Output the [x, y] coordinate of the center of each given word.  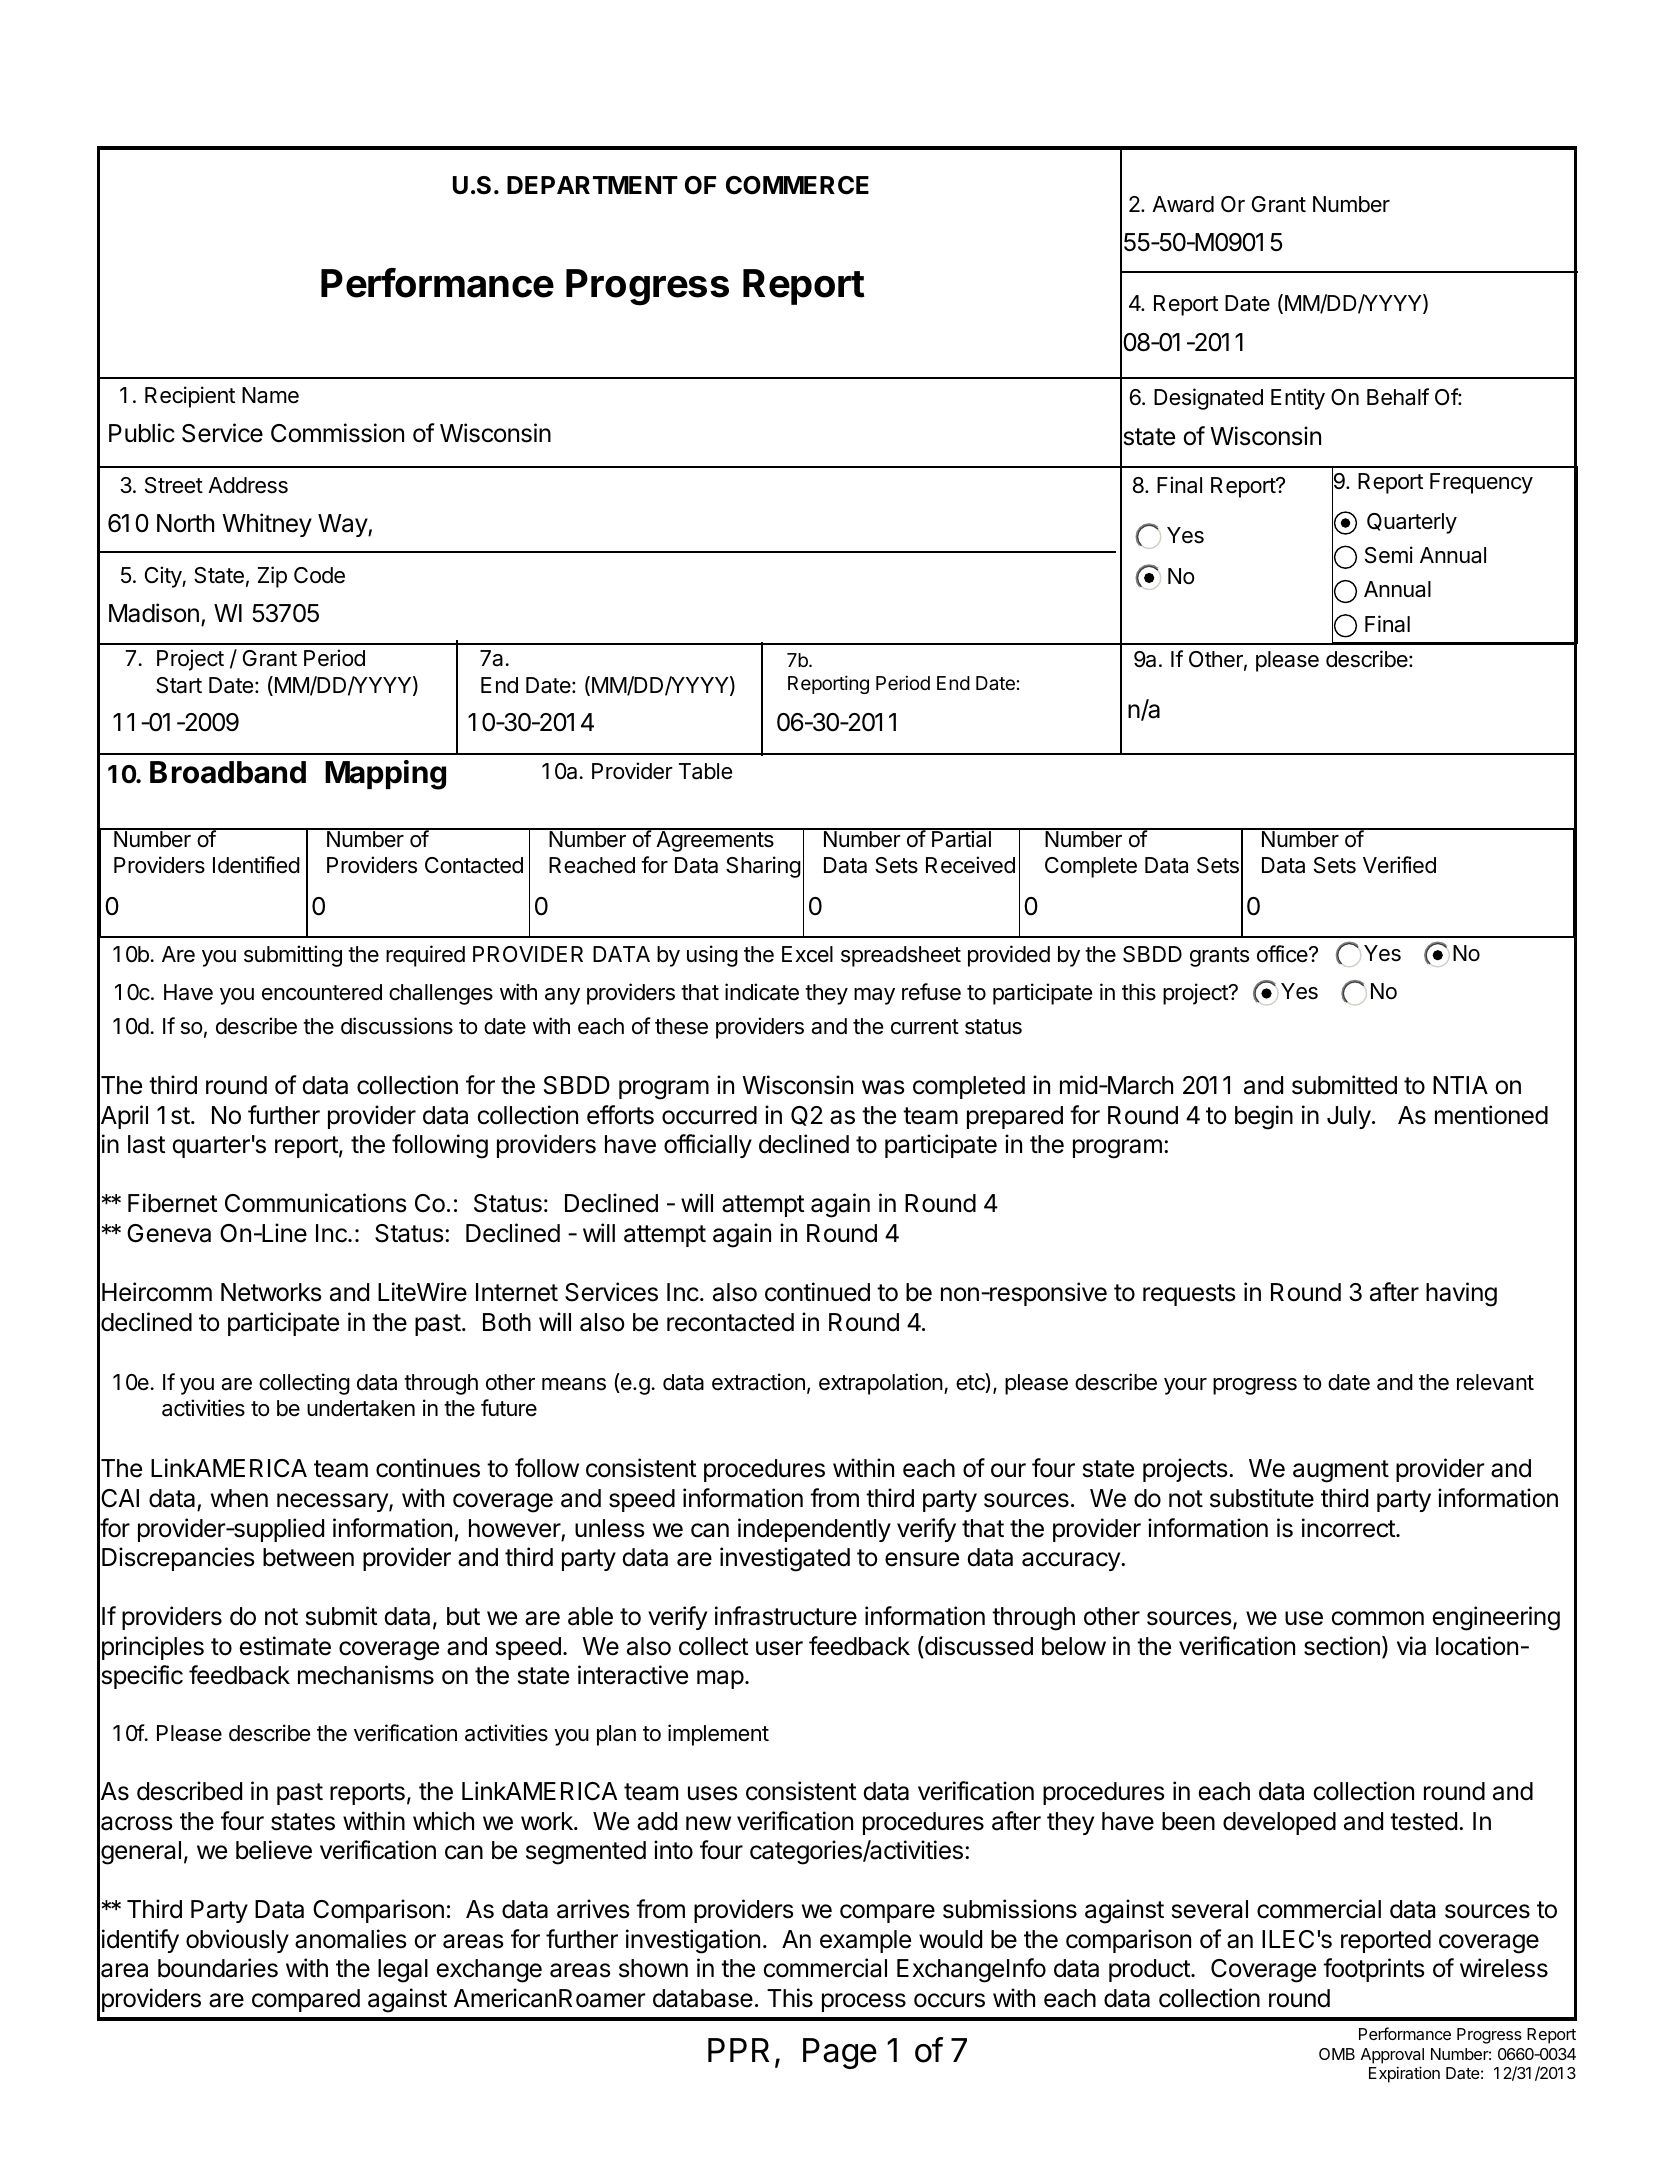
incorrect [1349, 1528]
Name [270, 395]
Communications [315, 1203]
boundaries [218, 1968]
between [308, 1557]
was [883, 1087]
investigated [785, 1559]
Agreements [715, 840]
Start [179, 685]
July [1349, 1117]
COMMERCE [797, 185]
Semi [1389, 555]
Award [1183, 204]
